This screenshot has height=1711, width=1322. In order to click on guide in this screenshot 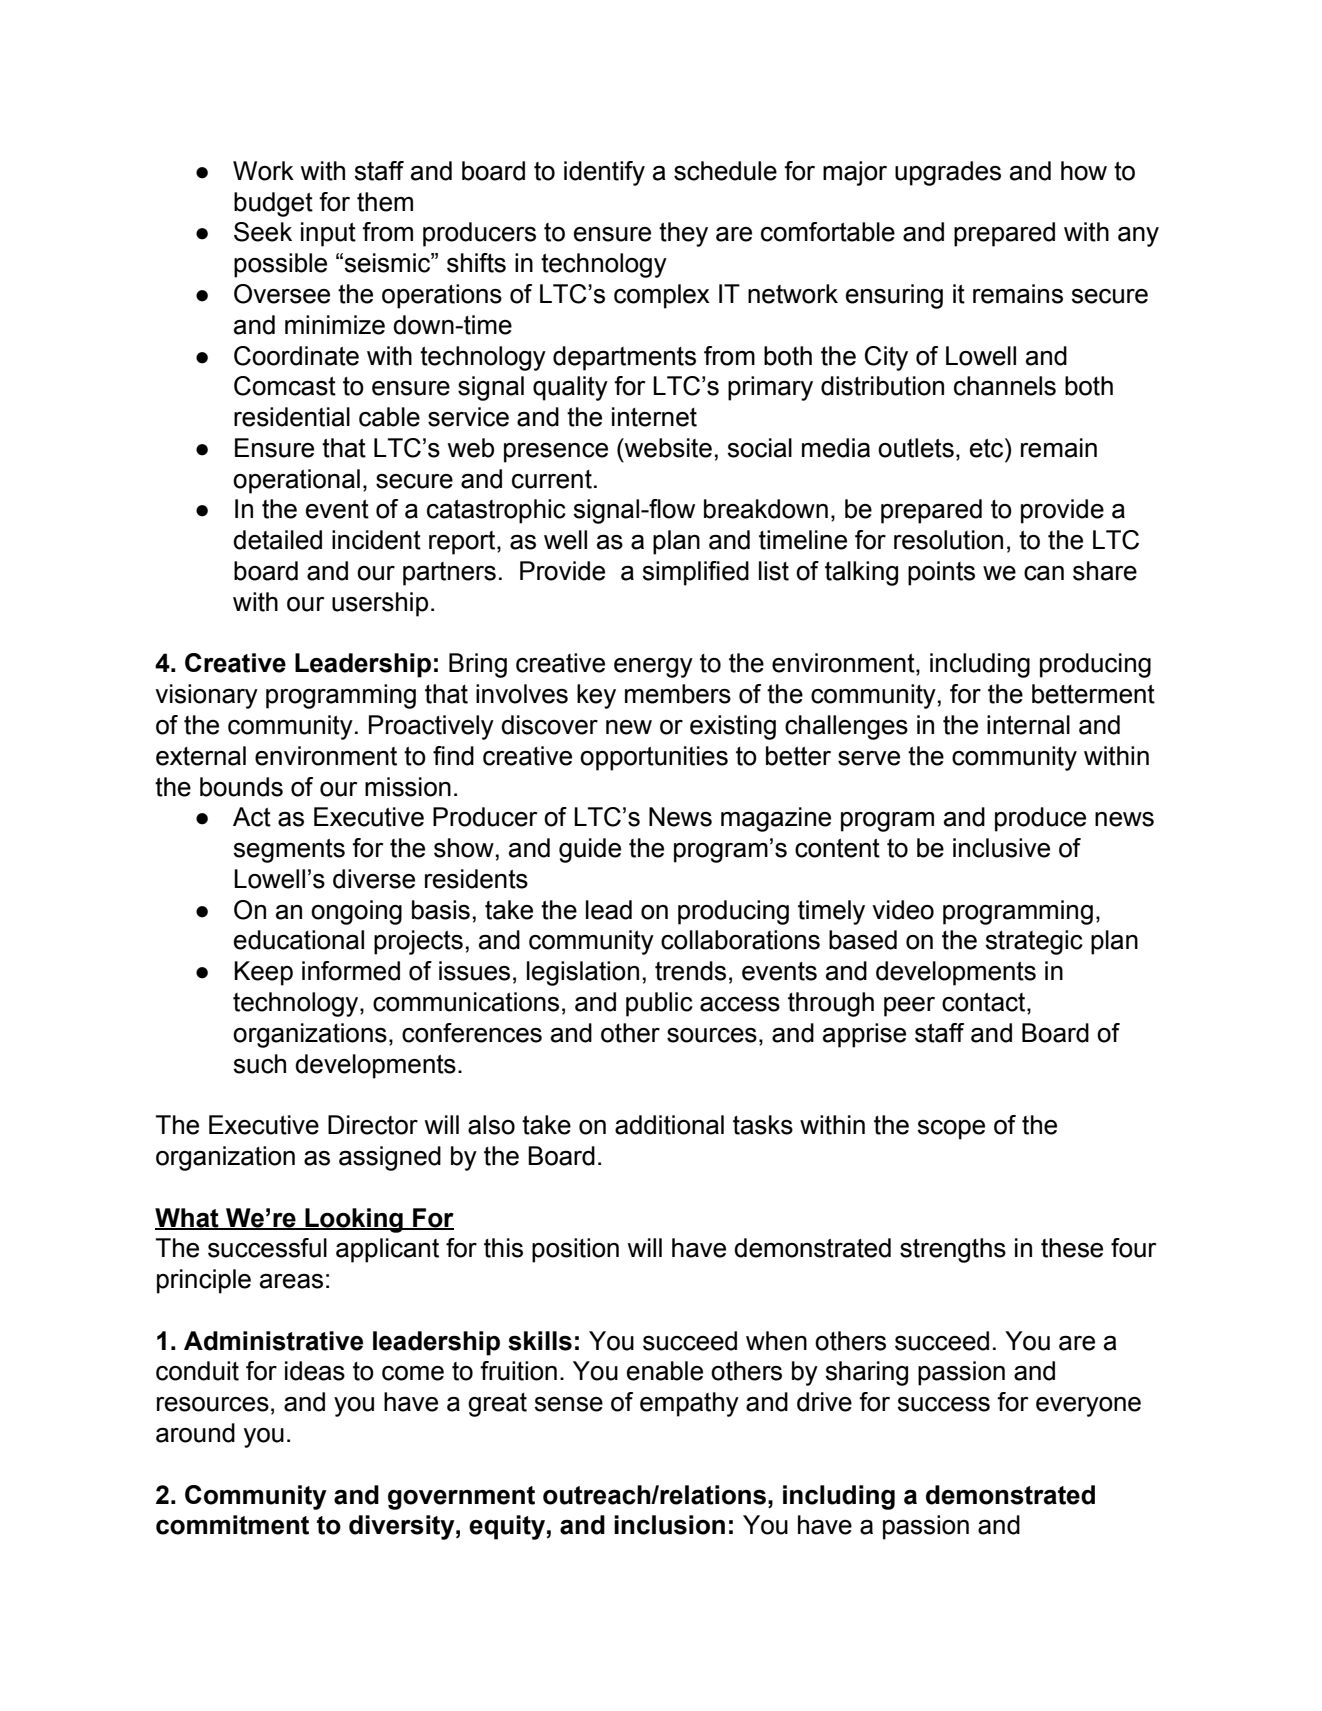, I will do `click(590, 850)`.
